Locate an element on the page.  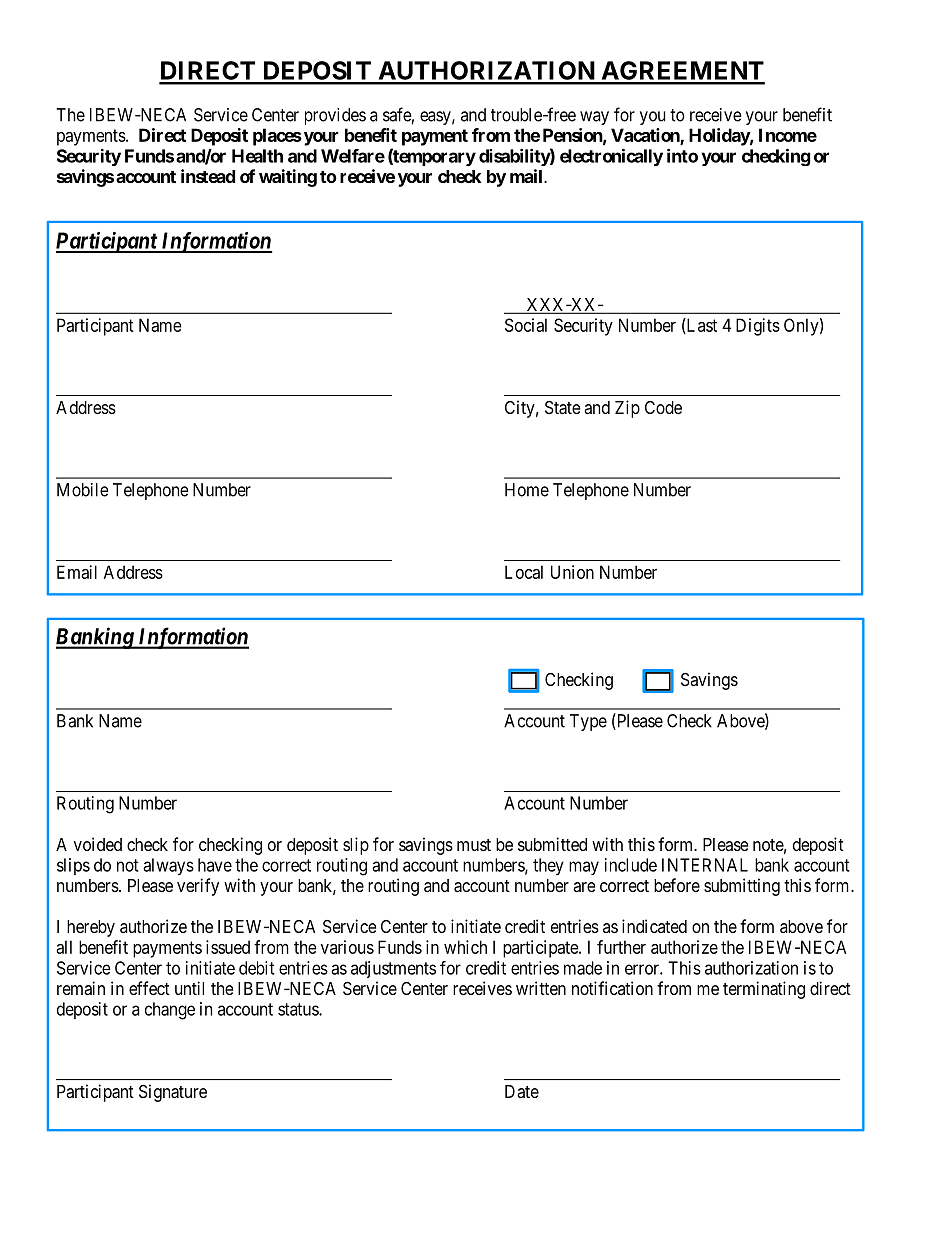
Local is located at coordinates (524, 572).
